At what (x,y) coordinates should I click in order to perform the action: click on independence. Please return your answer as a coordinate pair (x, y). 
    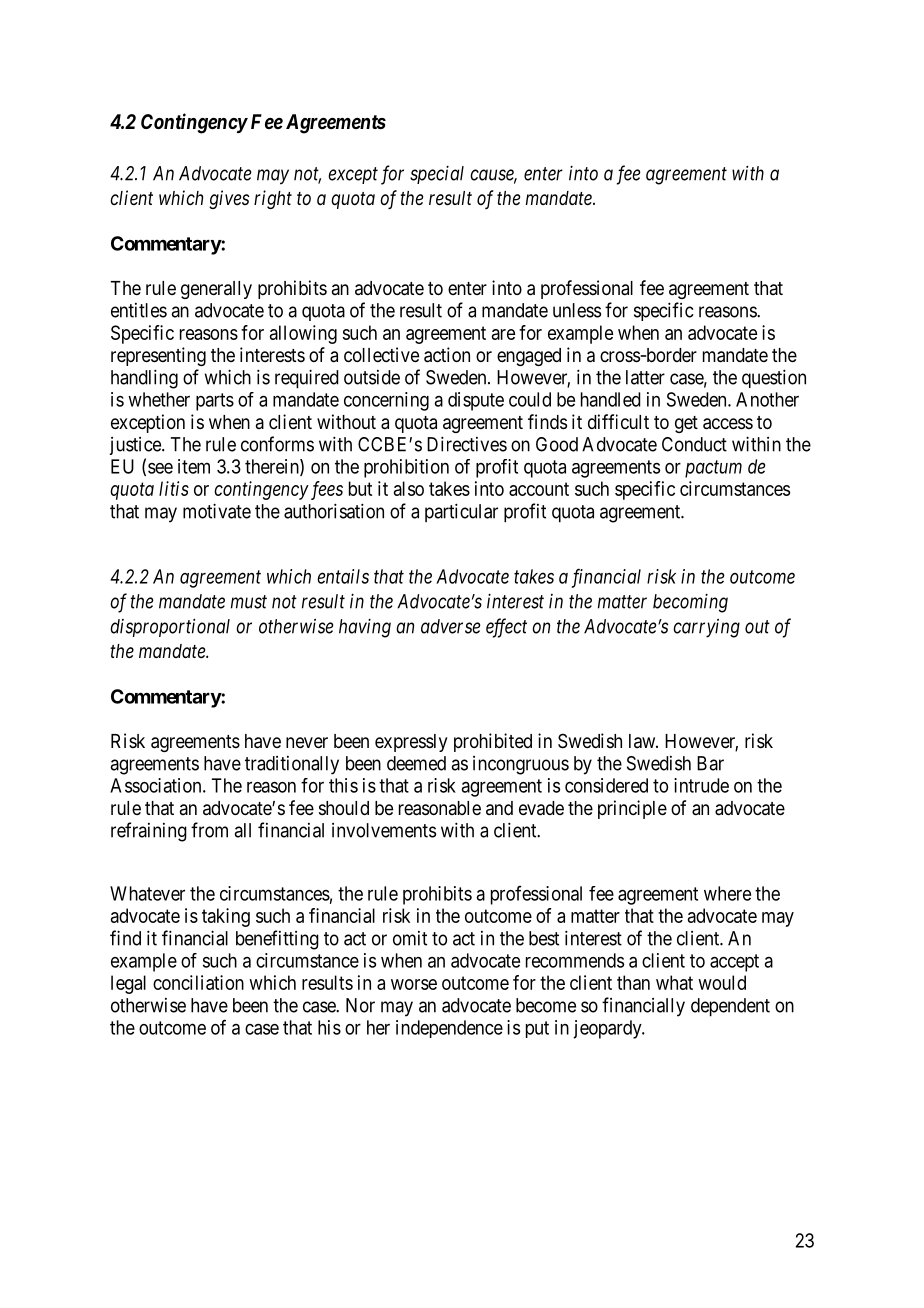
    Looking at the image, I should click on (449, 1029).
